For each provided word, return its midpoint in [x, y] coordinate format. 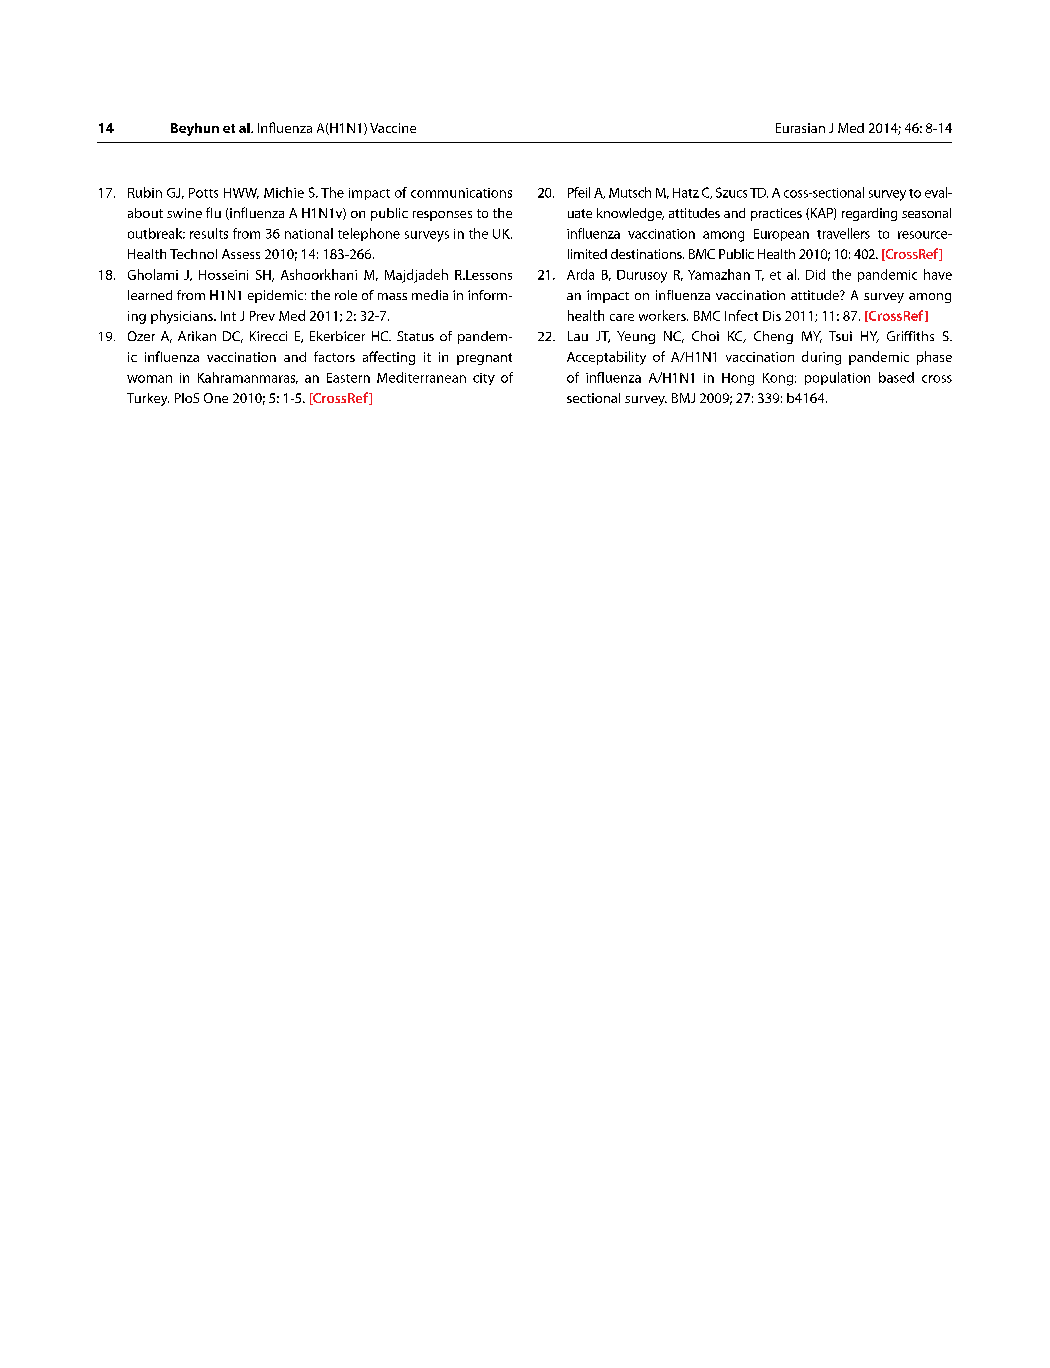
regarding [869, 214]
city [484, 379]
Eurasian [800, 128]
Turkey [148, 399]
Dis [772, 316]
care [622, 317]
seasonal [926, 213]
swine [184, 213]
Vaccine [393, 128]
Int [228, 316]
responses [442, 216]
